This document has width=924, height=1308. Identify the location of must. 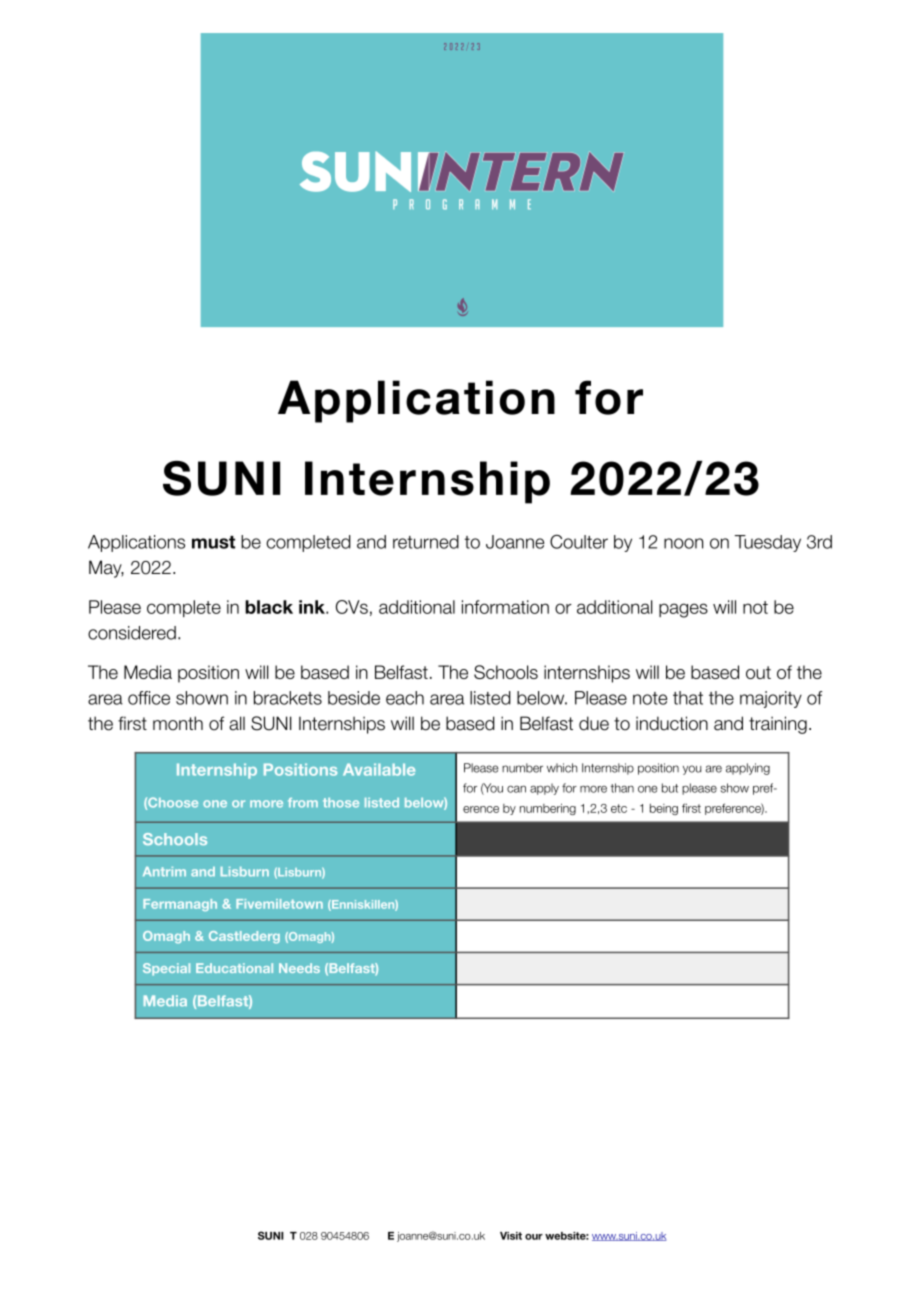
(213, 542).
